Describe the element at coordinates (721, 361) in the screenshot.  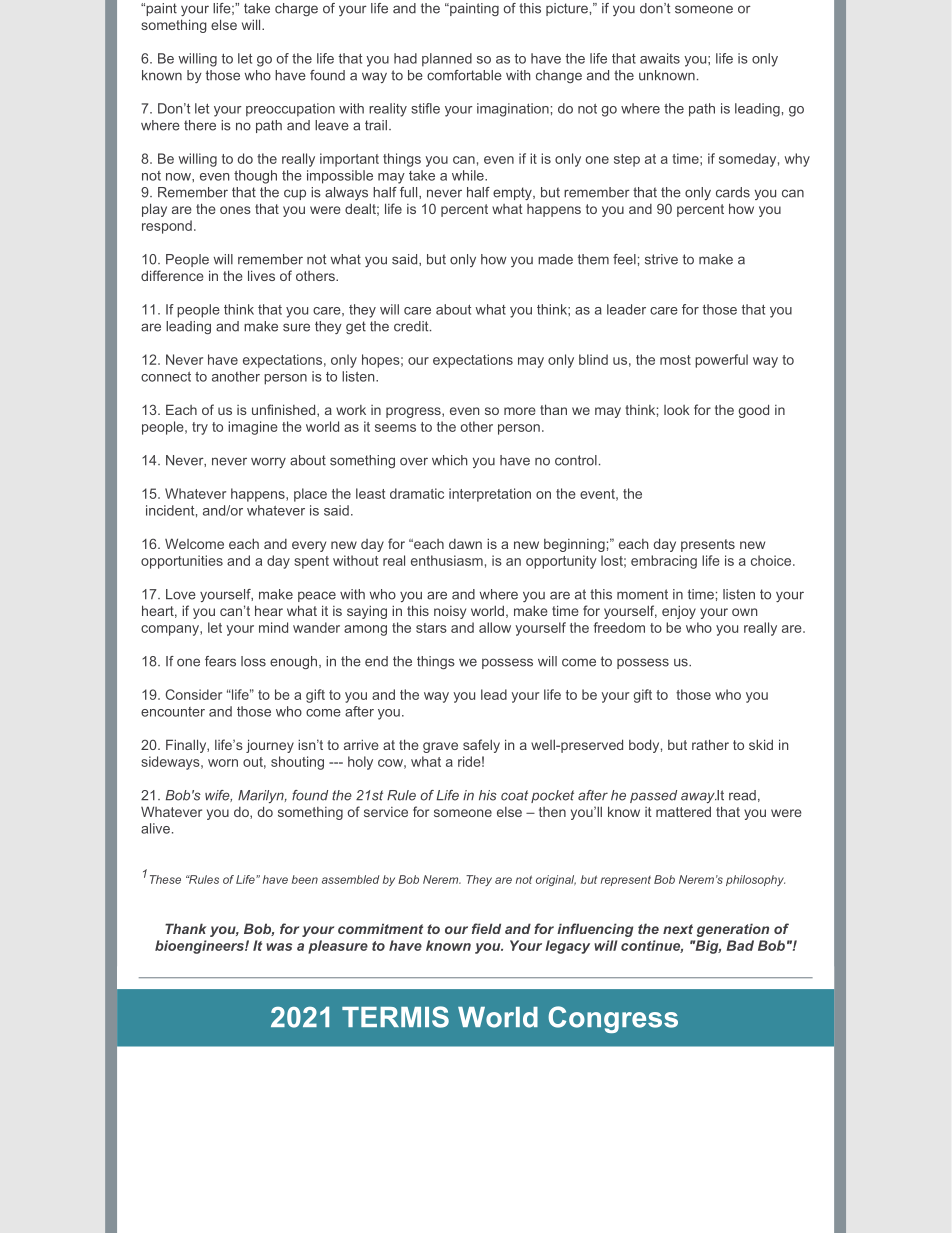
I see `powerful` at that location.
